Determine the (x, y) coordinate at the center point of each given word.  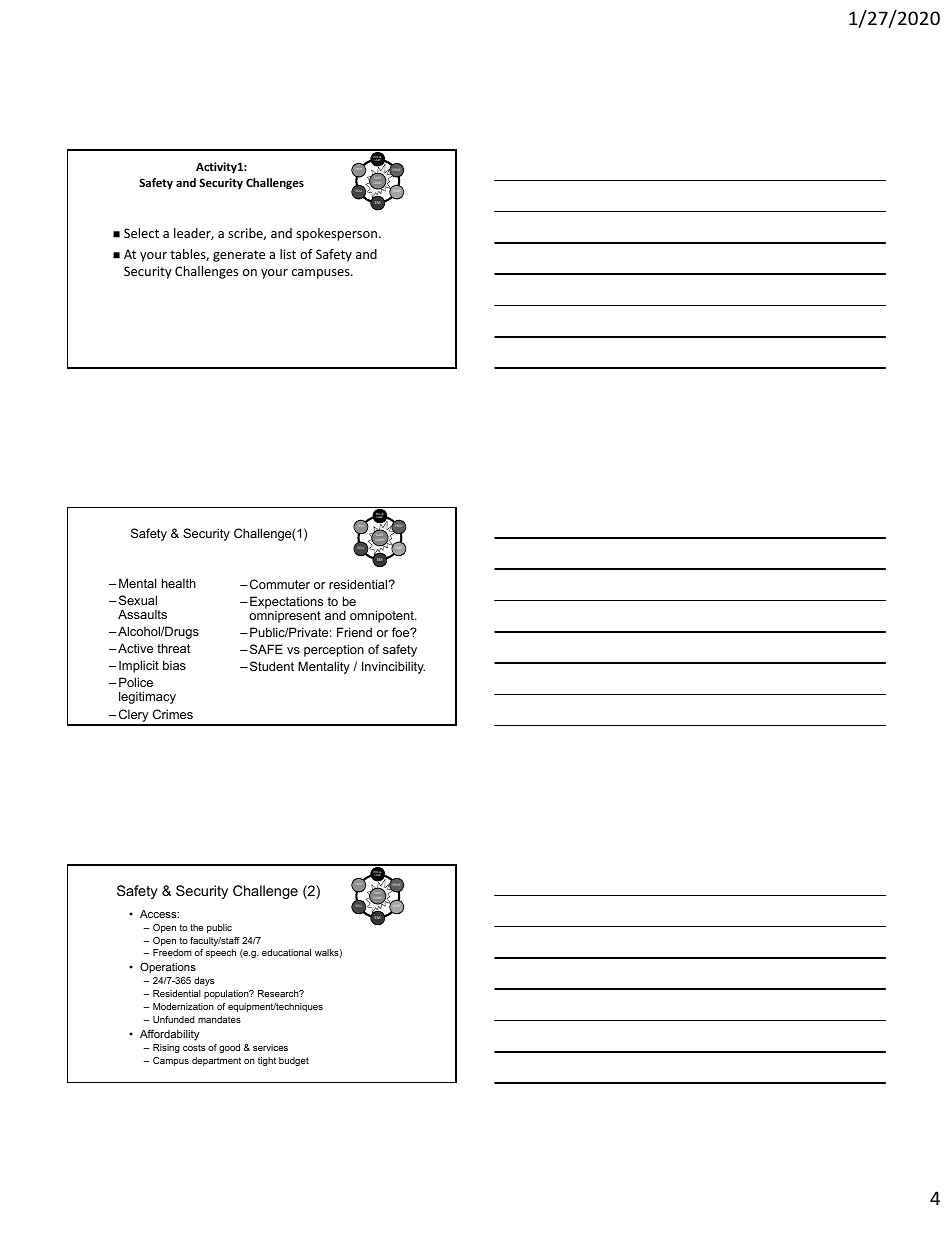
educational (286, 952)
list (288, 254)
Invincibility (393, 667)
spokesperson (338, 234)
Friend (354, 632)
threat (173, 648)
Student (272, 666)
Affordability (169, 1035)
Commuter (280, 584)
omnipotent (383, 616)
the (196, 927)
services (270, 1047)
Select (141, 233)
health (179, 583)
